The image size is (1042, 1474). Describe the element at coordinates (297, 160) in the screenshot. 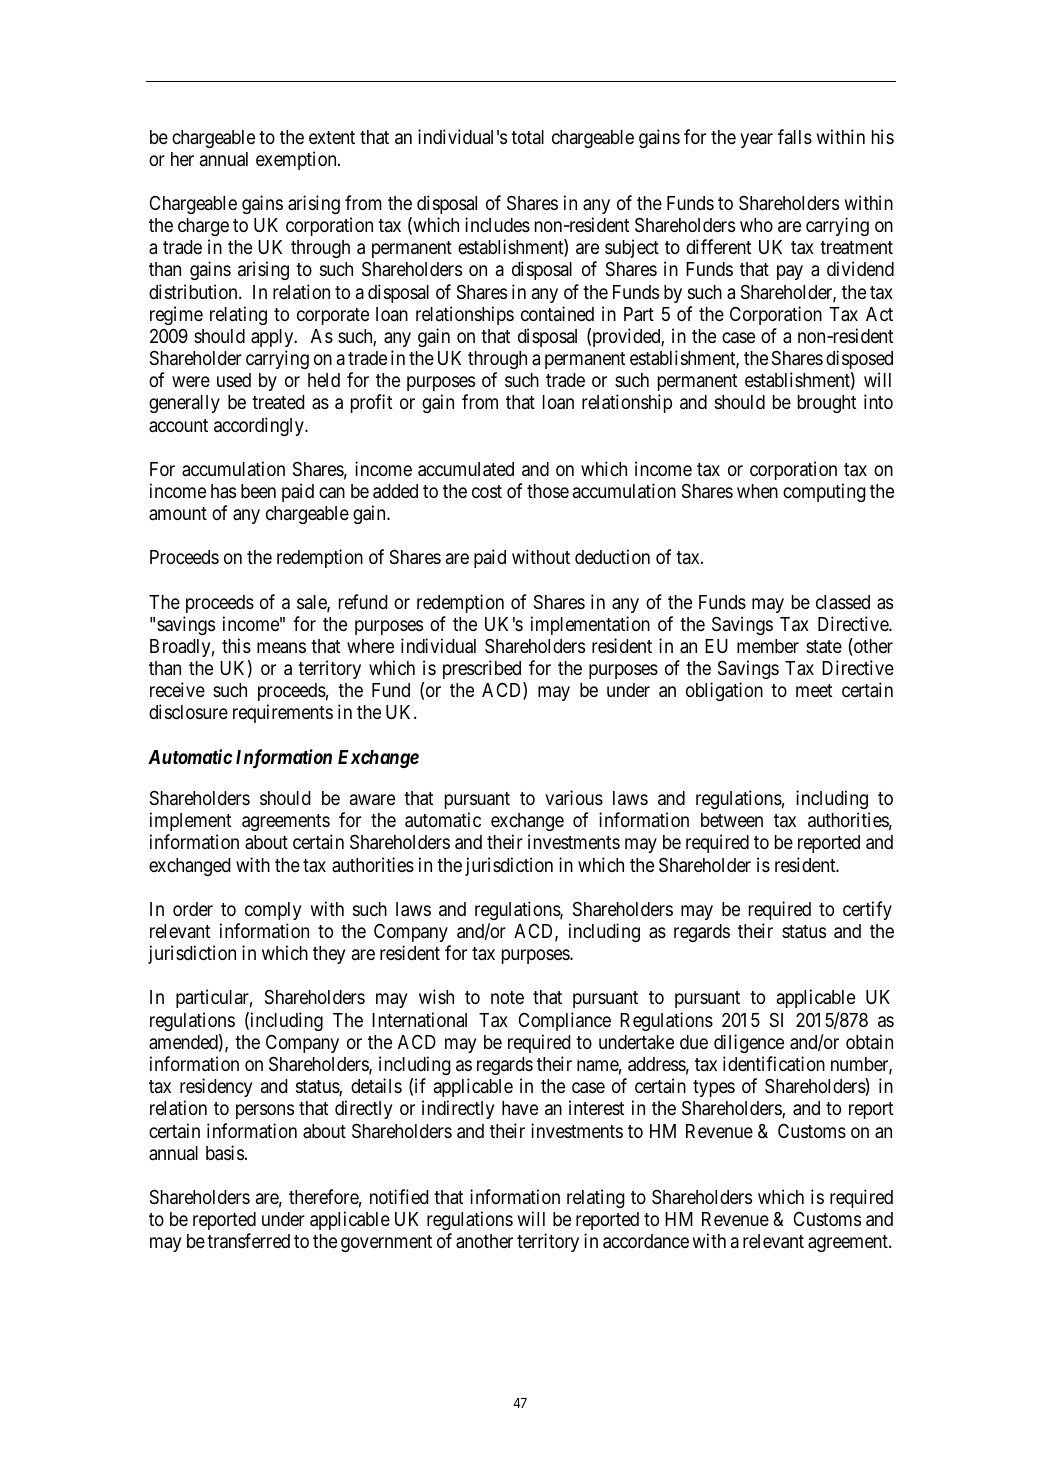

I see `exemption` at that location.
